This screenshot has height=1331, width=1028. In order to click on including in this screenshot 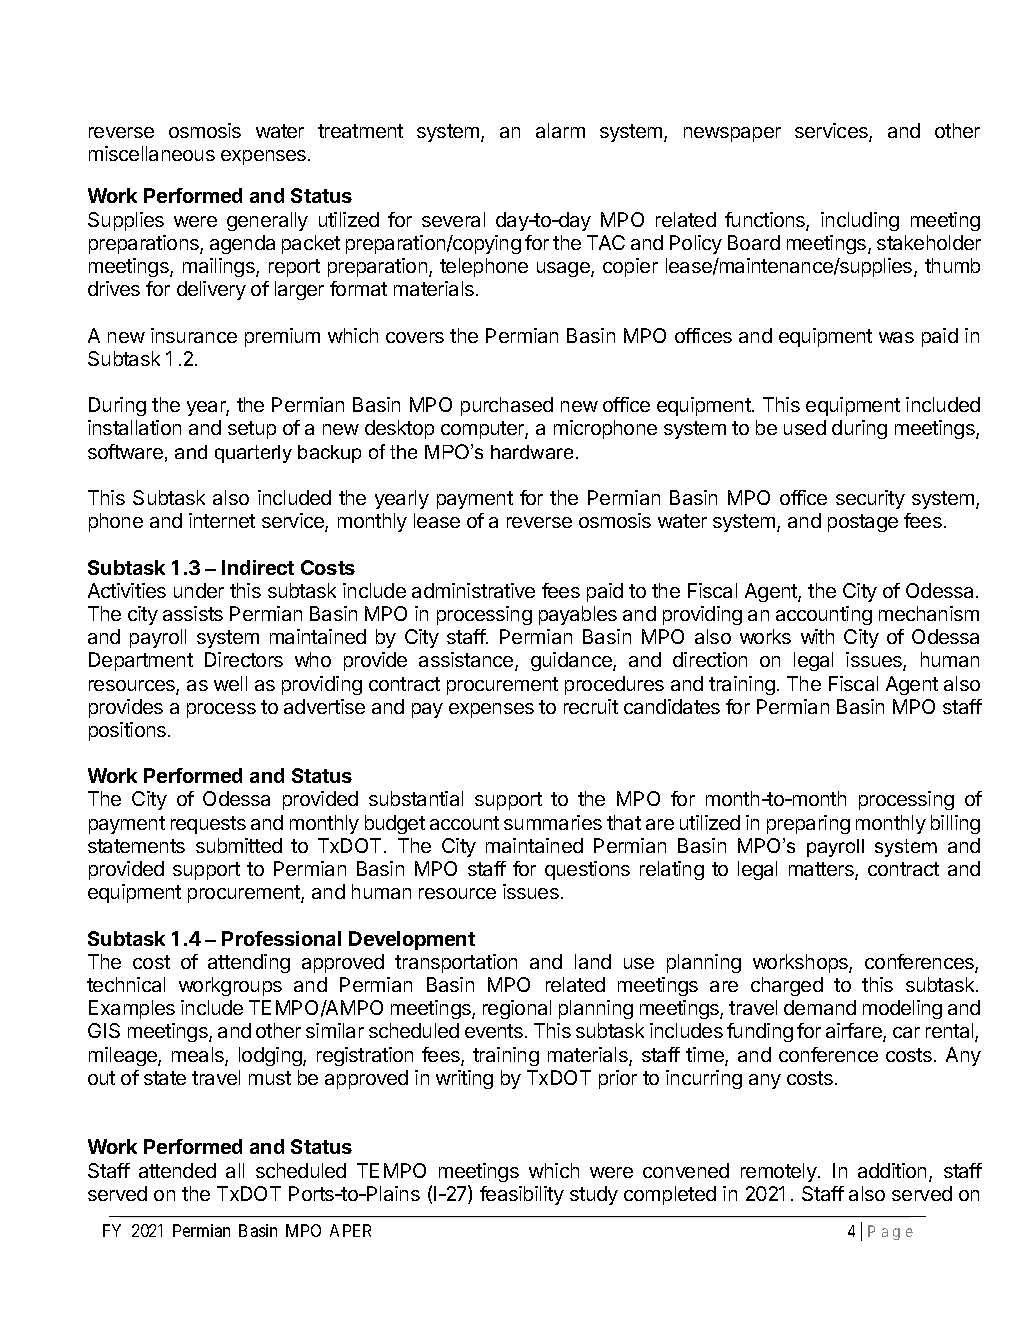, I will do `click(860, 221)`.
